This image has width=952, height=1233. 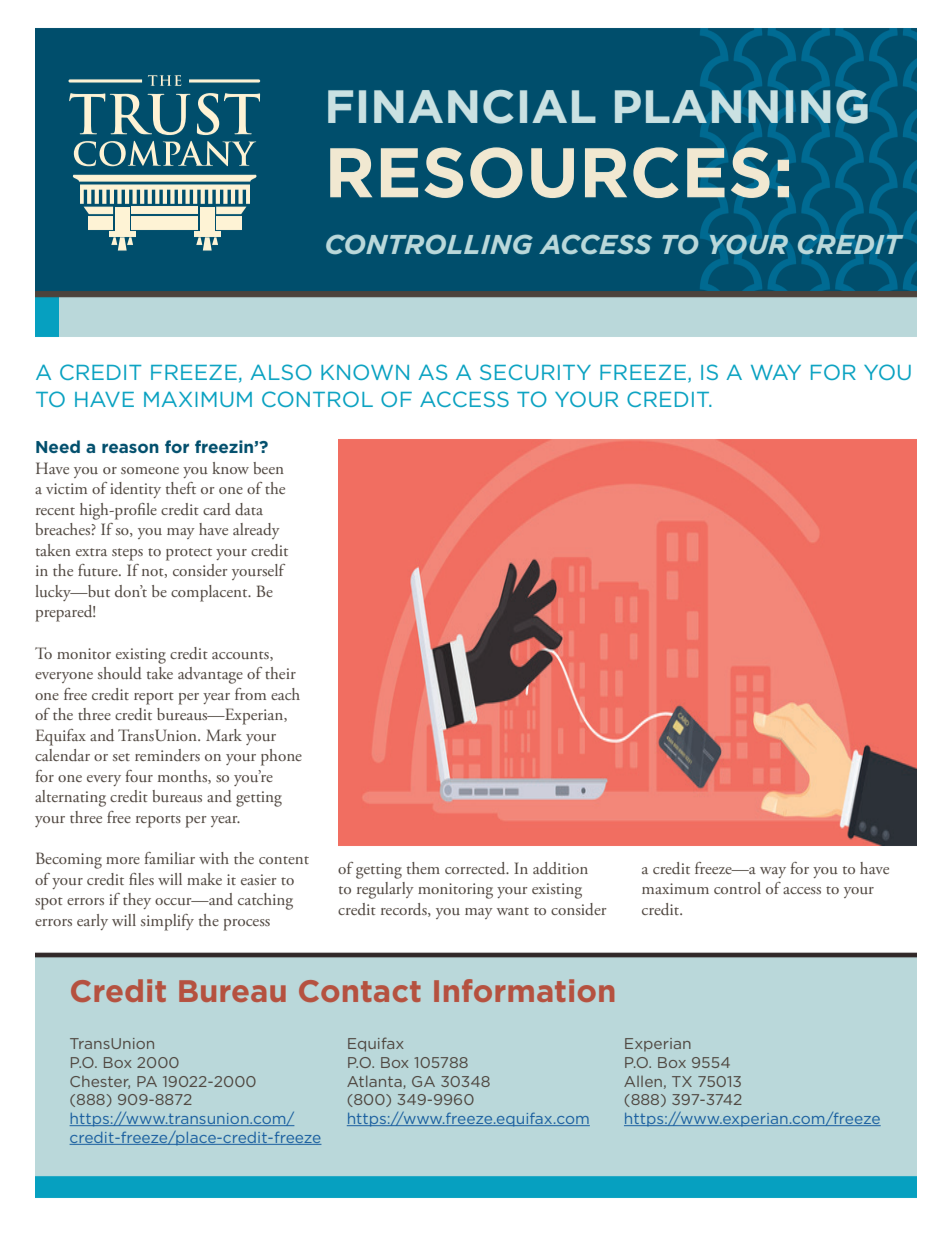 What do you see at coordinates (281, 757) in the image?
I see `phone` at bounding box center [281, 757].
